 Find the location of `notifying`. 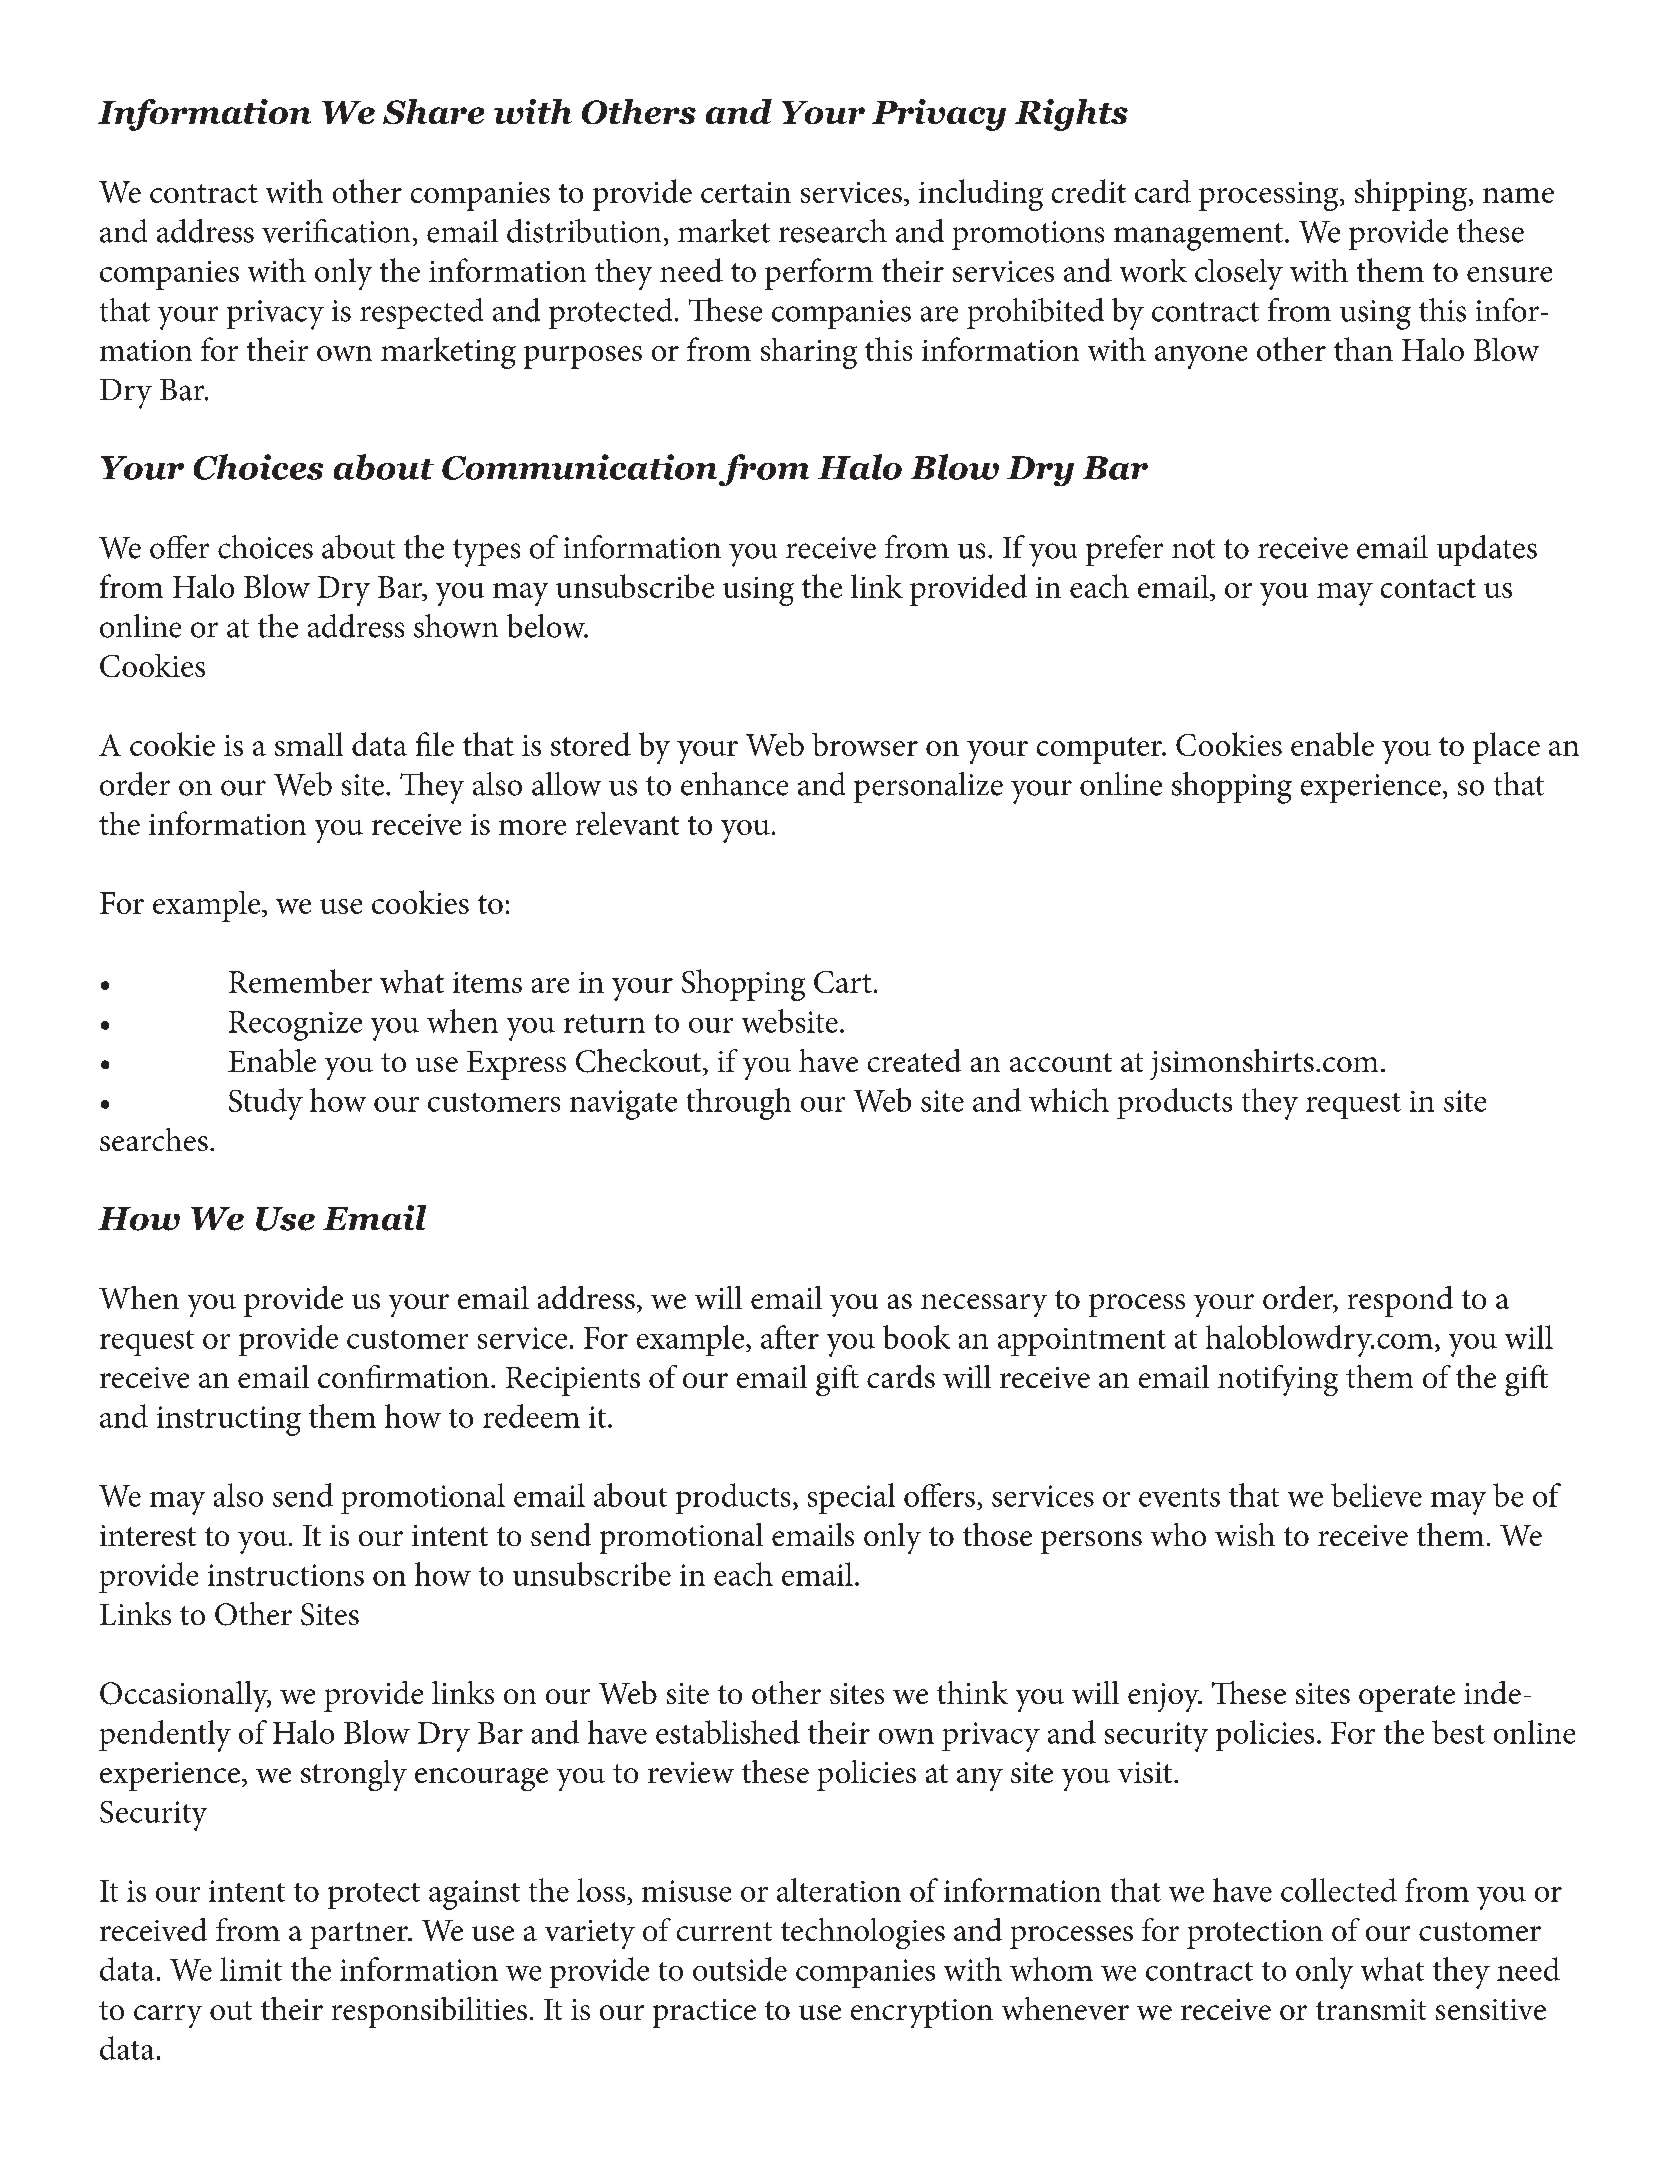

notifying is located at coordinates (1278, 1380).
